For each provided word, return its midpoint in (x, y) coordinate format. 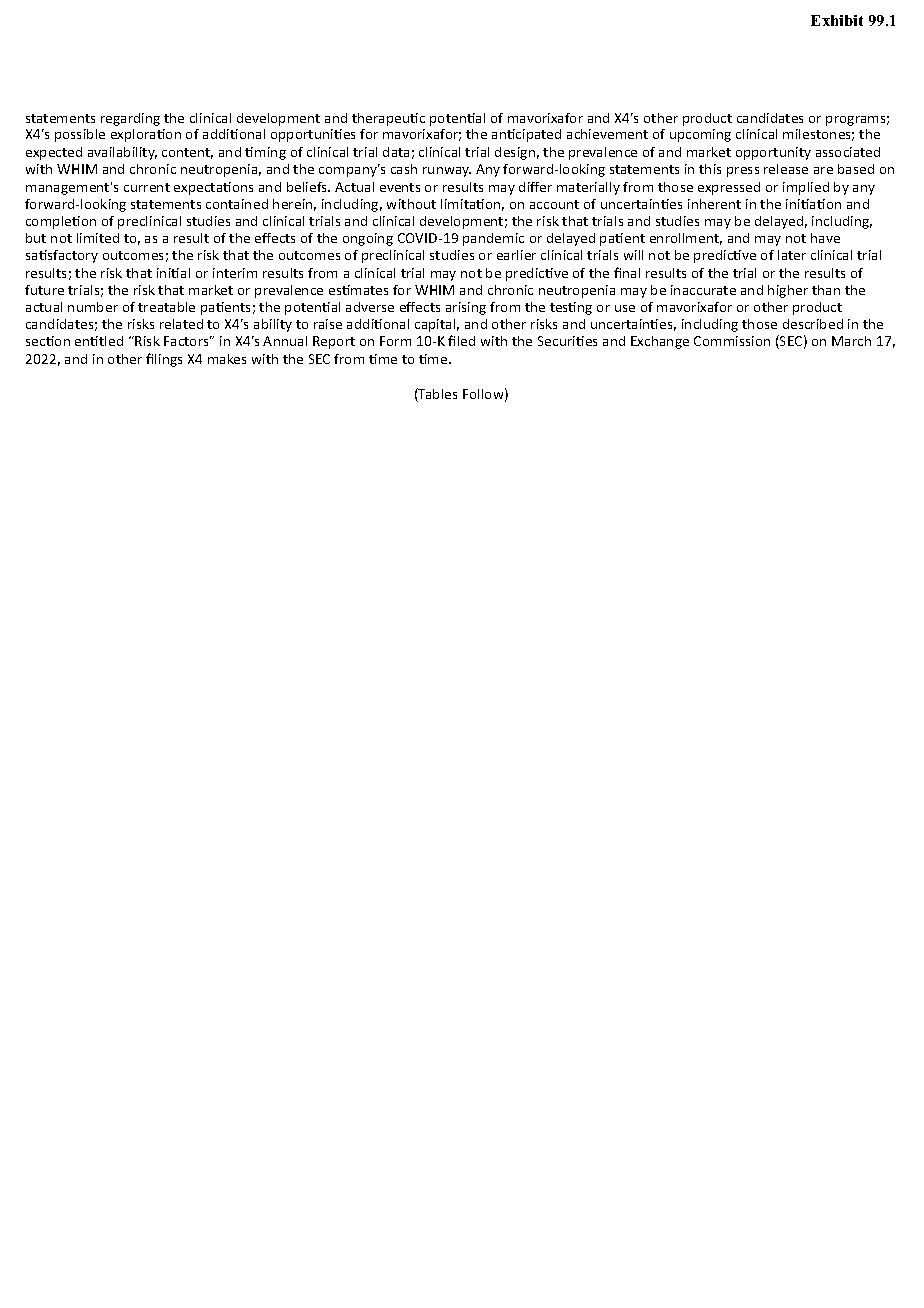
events (400, 187)
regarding (130, 119)
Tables (437, 395)
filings (164, 360)
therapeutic (388, 119)
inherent (714, 204)
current (147, 187)
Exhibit (837, 20)
